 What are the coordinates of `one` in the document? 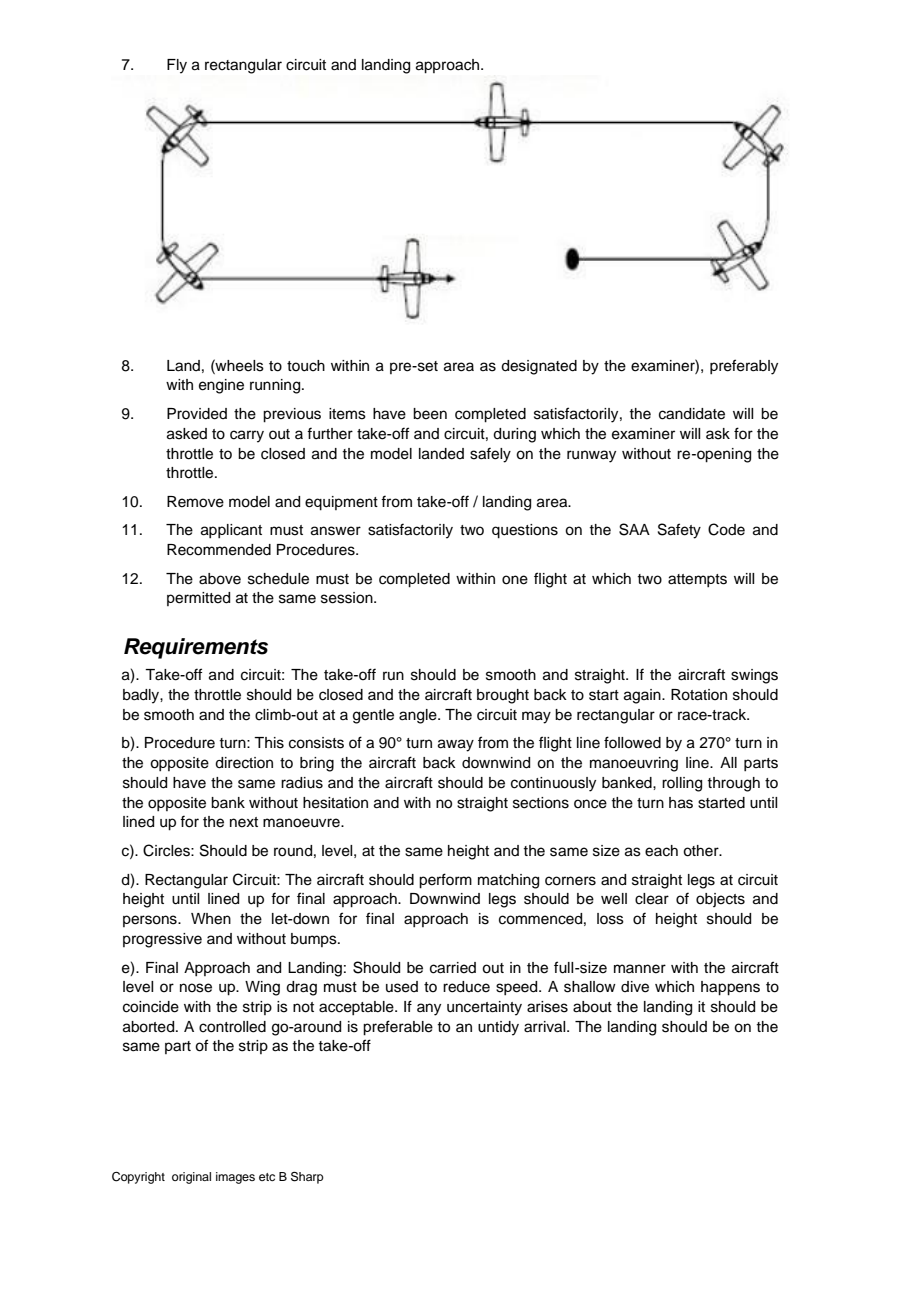 It's located at (515, 580).
